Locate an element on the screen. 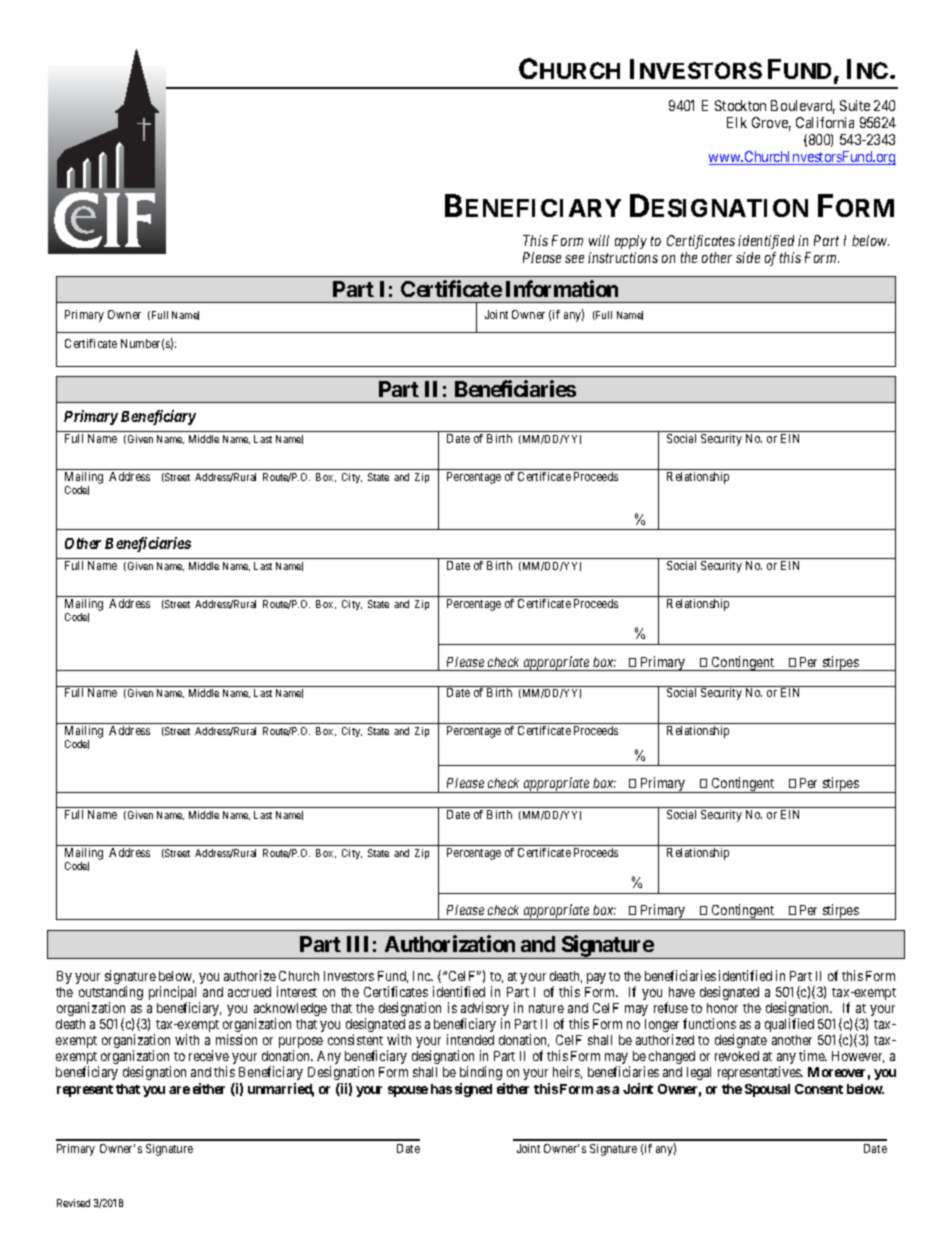 This screenshot has height=1233, width=952. apply is located at coordinates (631, 242).
